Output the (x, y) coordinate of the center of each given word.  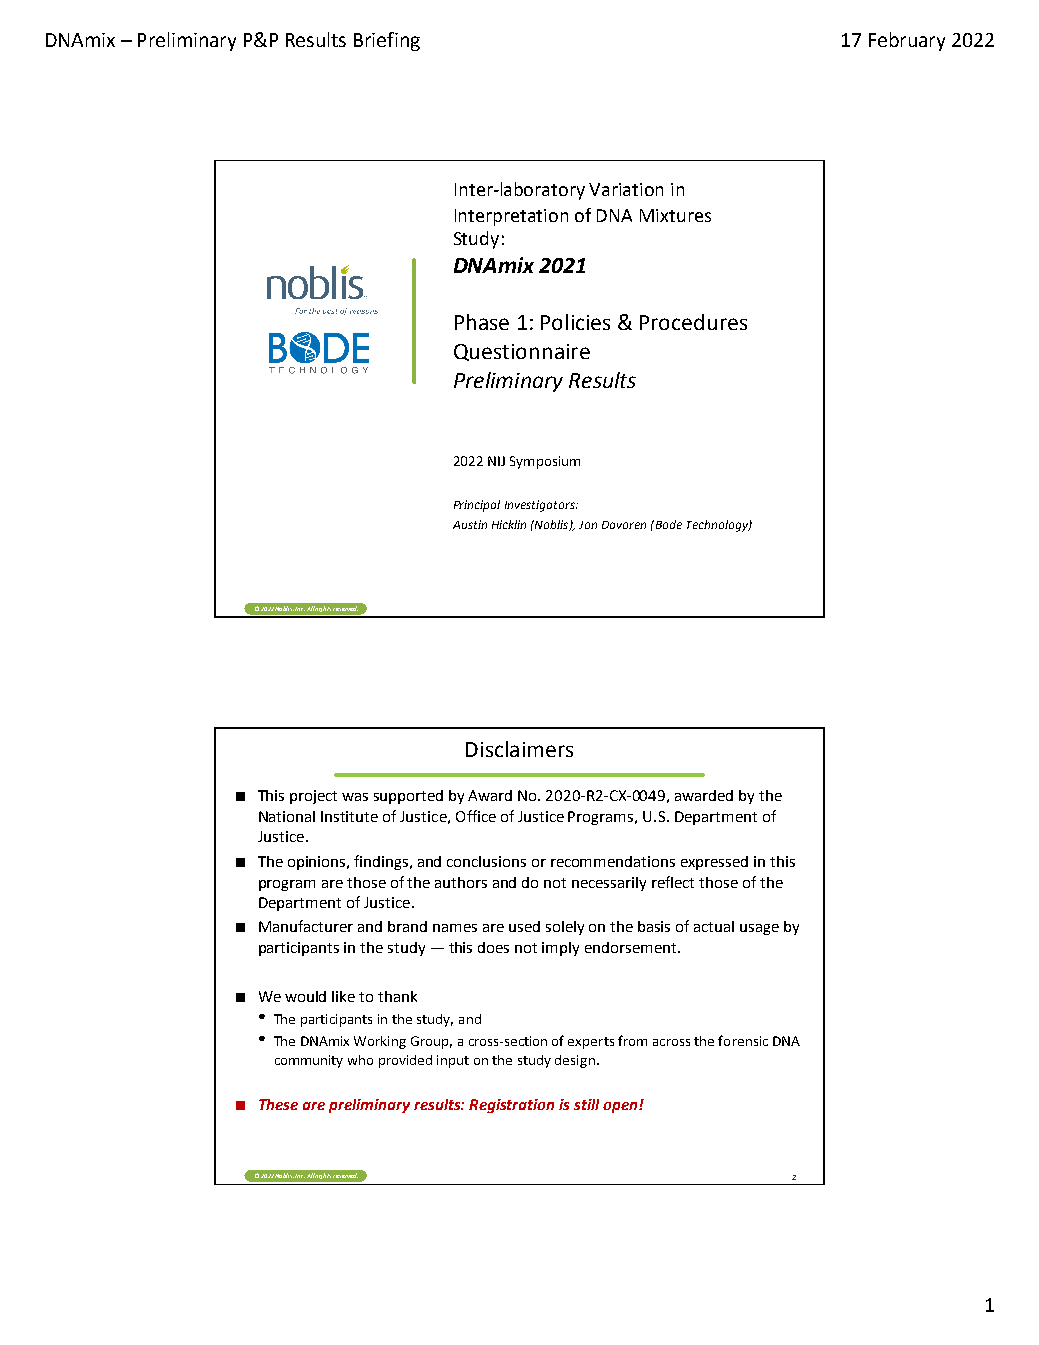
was (355, 797)
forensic (743, 1040)
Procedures (693, 322)
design (575, 1061)
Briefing (387, 41)
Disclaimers (519, 749)
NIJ (496, 461)
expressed (714, 863)
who (360, 1060)
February (907, 41)
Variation (626, 189)
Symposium (545, 462)
